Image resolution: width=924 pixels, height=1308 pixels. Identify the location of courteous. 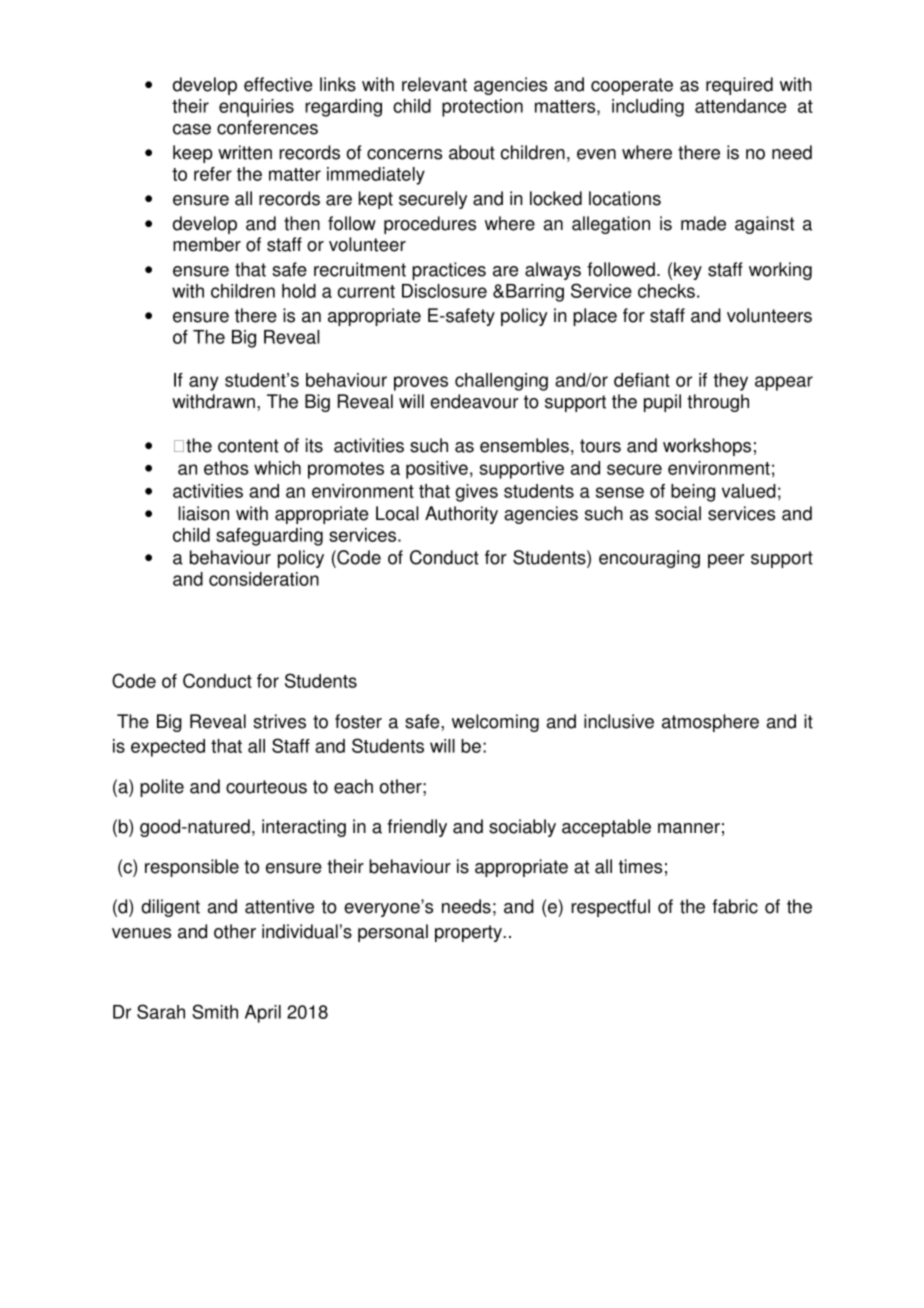
(266, 787).
